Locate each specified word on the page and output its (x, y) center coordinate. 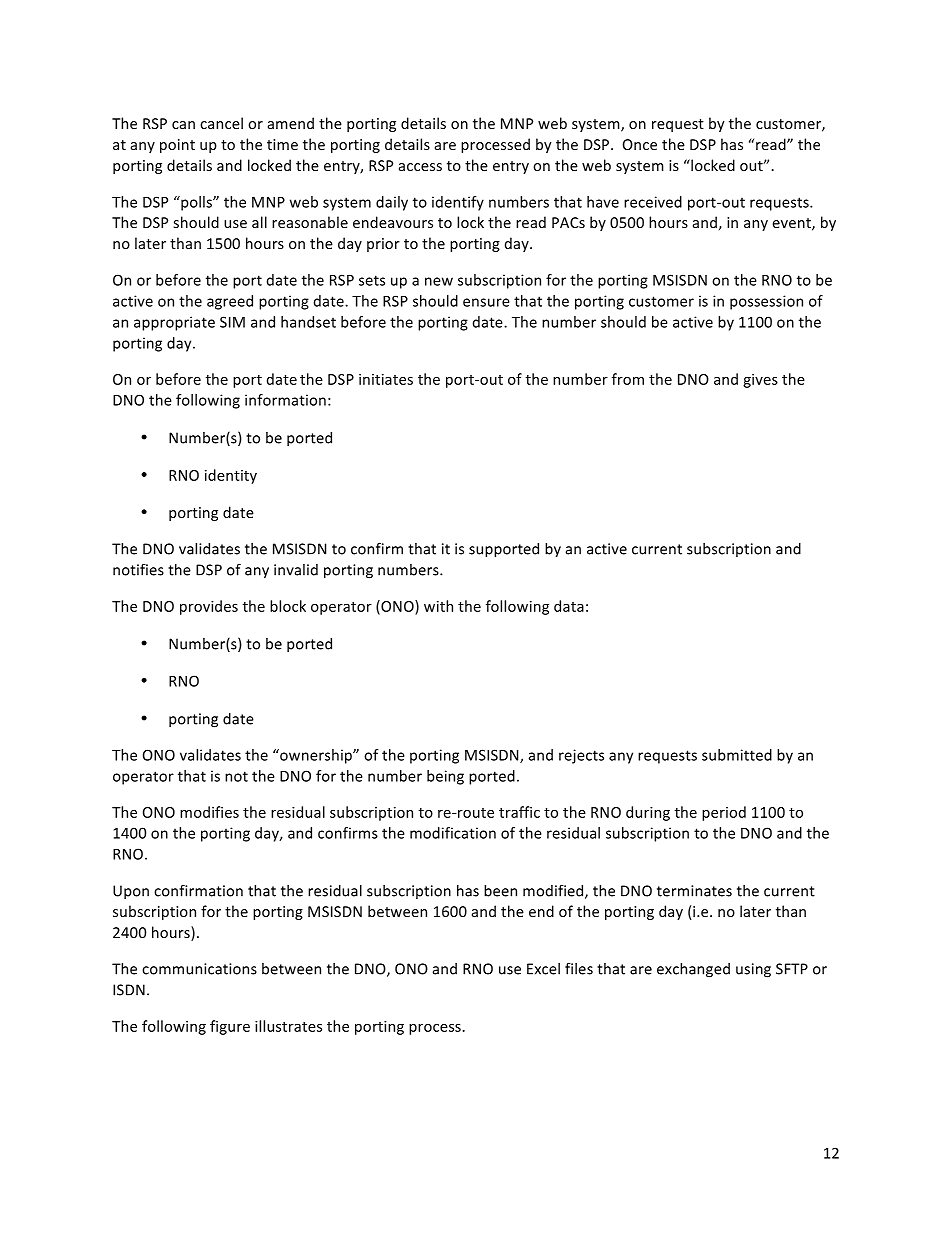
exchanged (693, 970)
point (177, 146)
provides (209, 607)
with (438, 606)
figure (230, 1027)
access (420, 167)
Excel (543, 969)
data (569, 606)
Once (640, 144)
